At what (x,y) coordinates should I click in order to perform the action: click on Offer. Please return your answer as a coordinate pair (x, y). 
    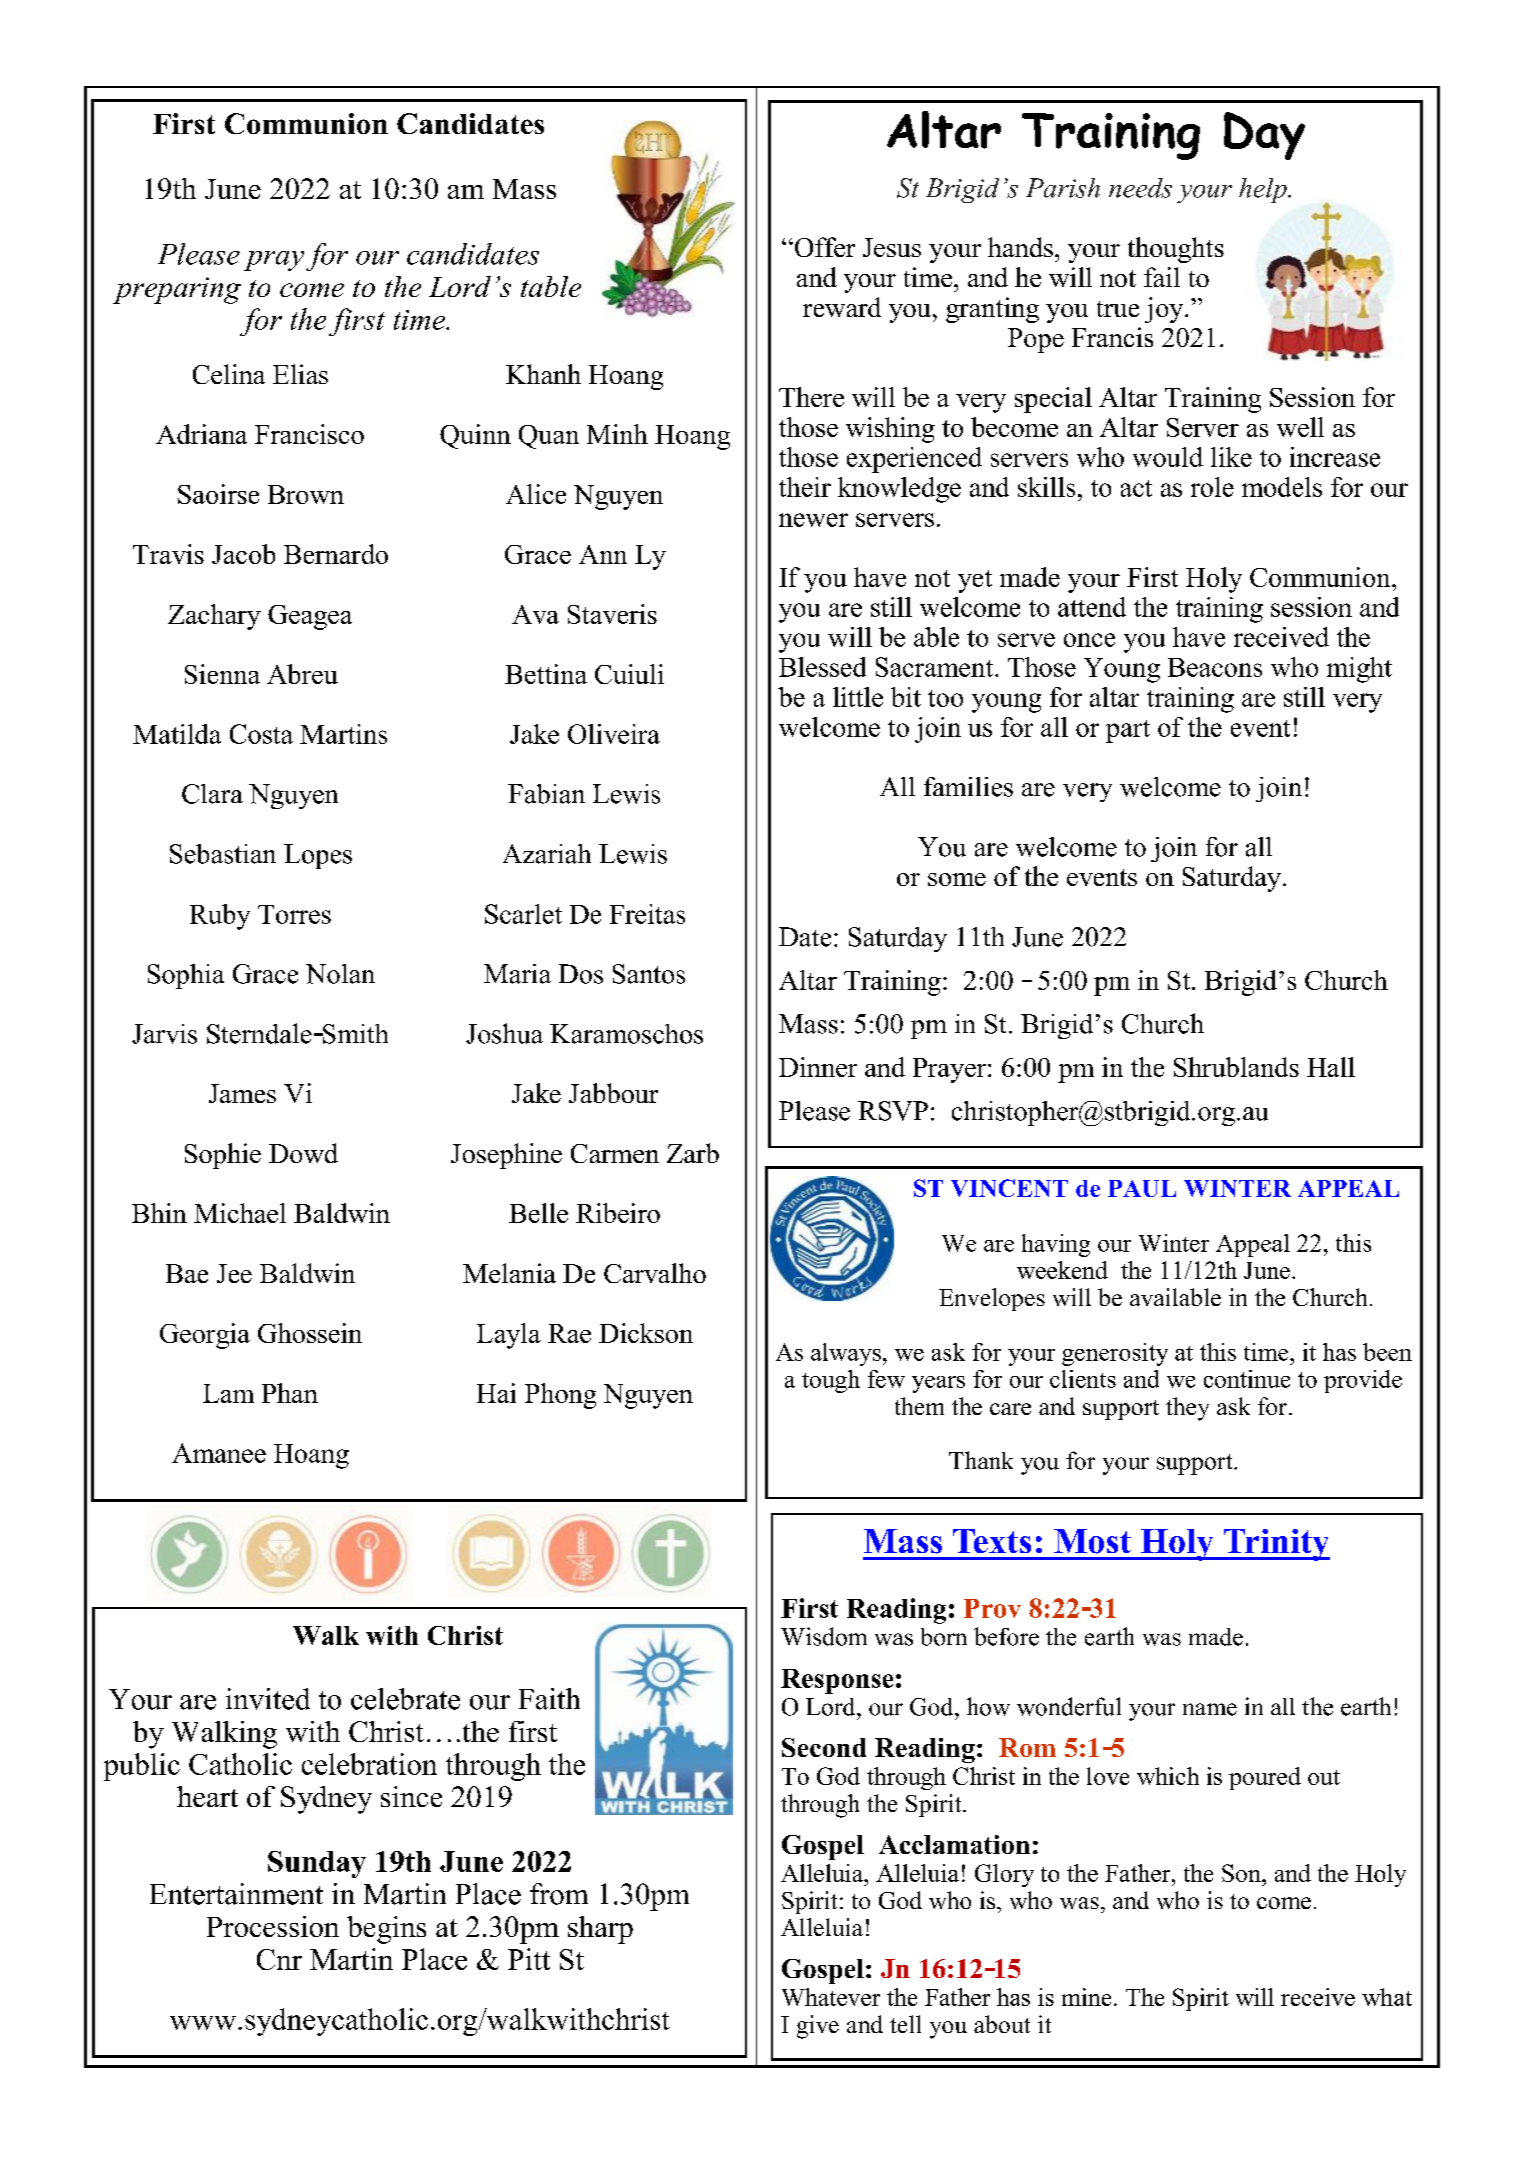
    Looking at the image, I should click on (823, 247).
